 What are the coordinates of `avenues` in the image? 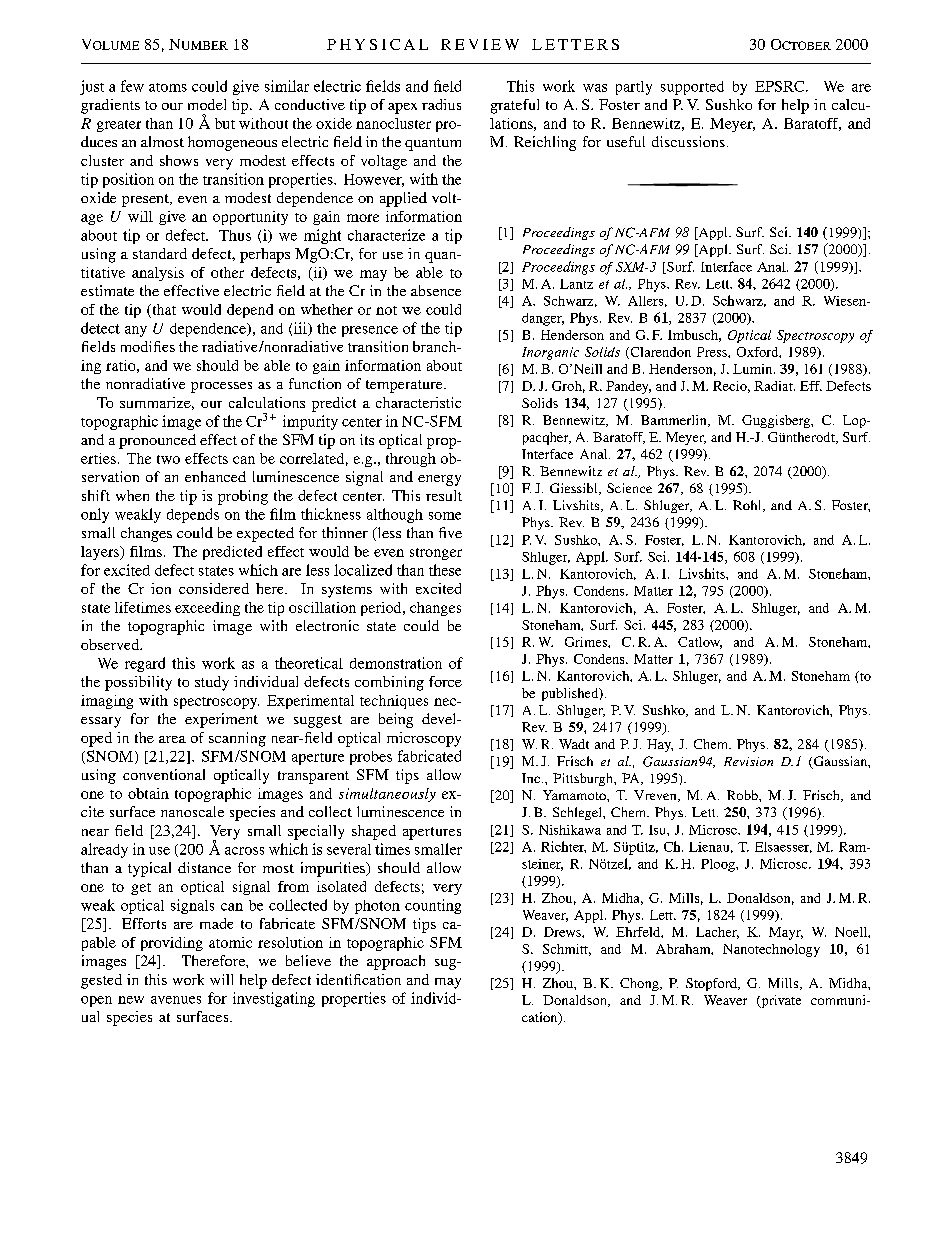 It's located at (176, 1000).
